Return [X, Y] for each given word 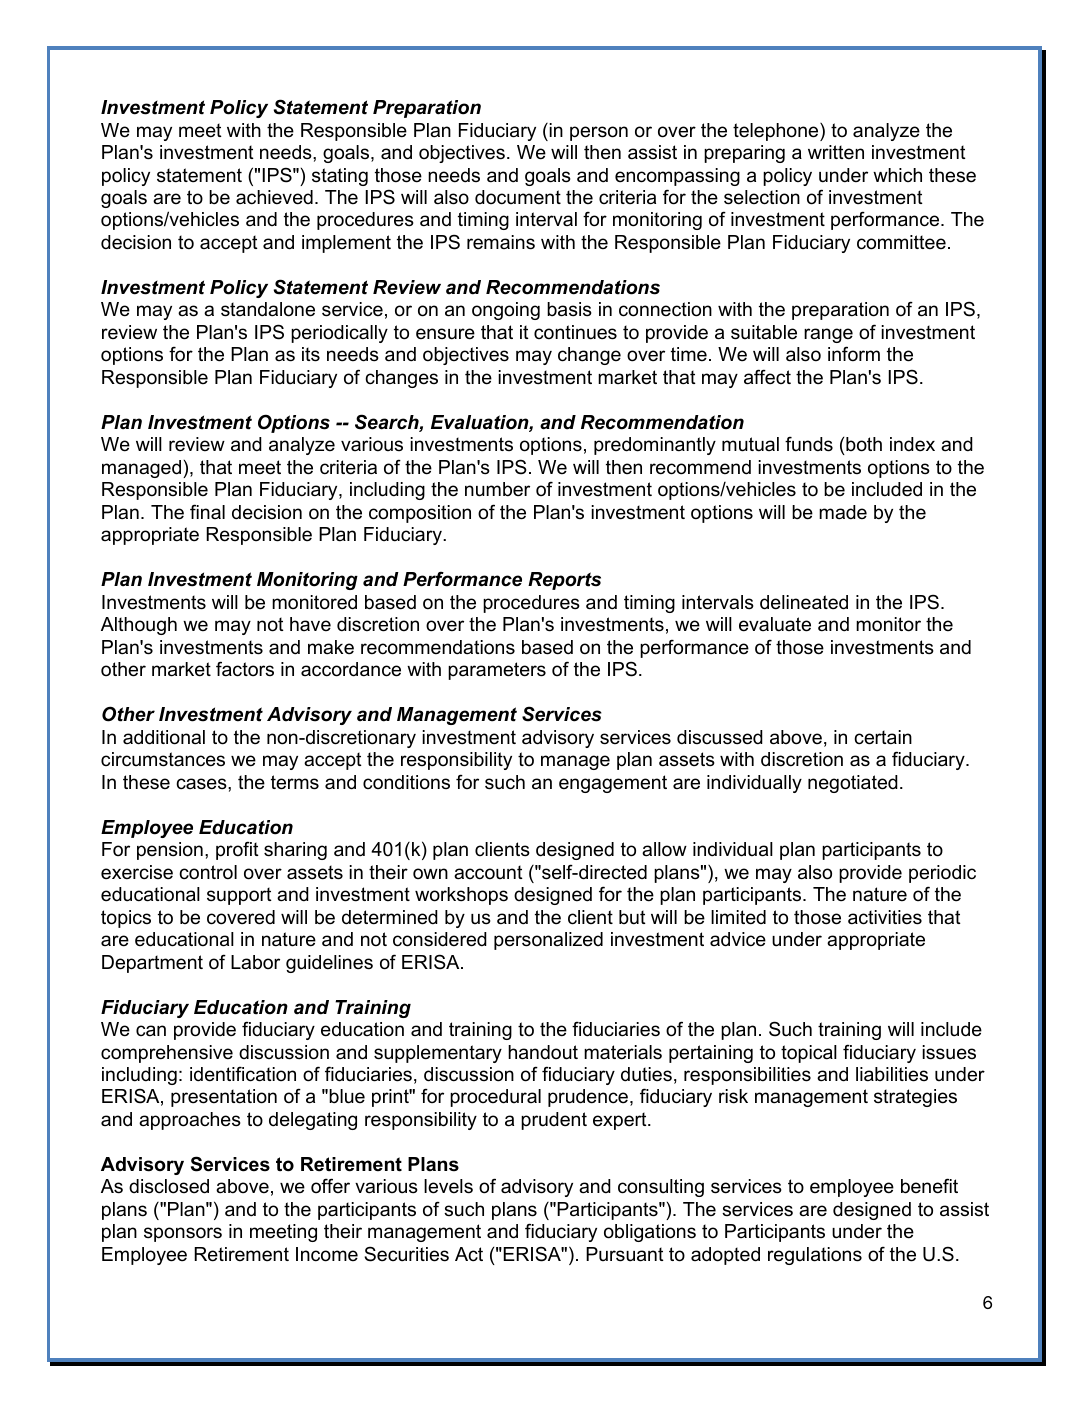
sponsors [183, 1234]
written [836, 152]
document [518, 197]
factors [245, 669]
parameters [497, 671]
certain [883, 737]
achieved [274, 197]
